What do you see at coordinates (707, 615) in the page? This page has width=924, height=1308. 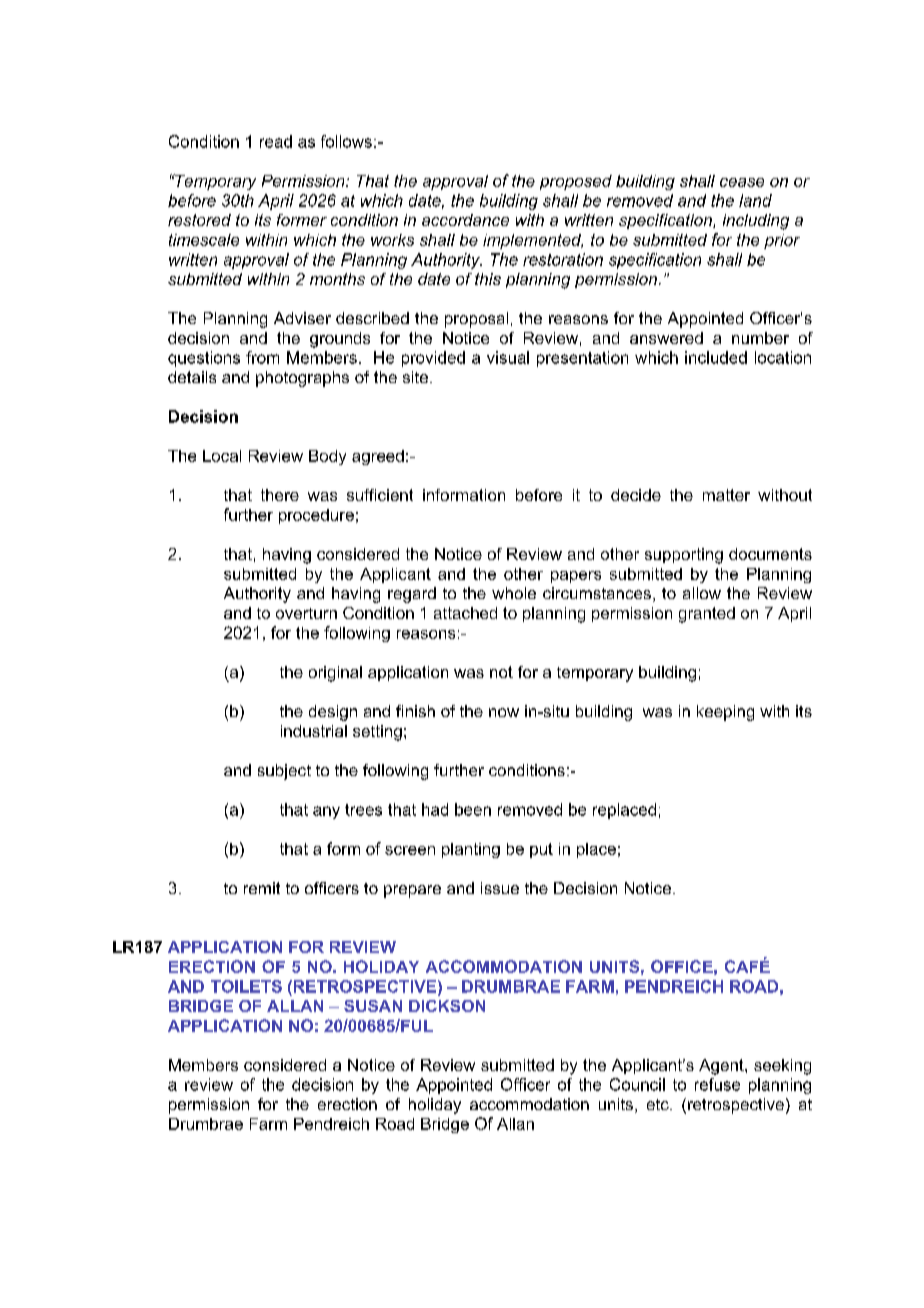 I see `granted` at bounding box center [707, 615].
